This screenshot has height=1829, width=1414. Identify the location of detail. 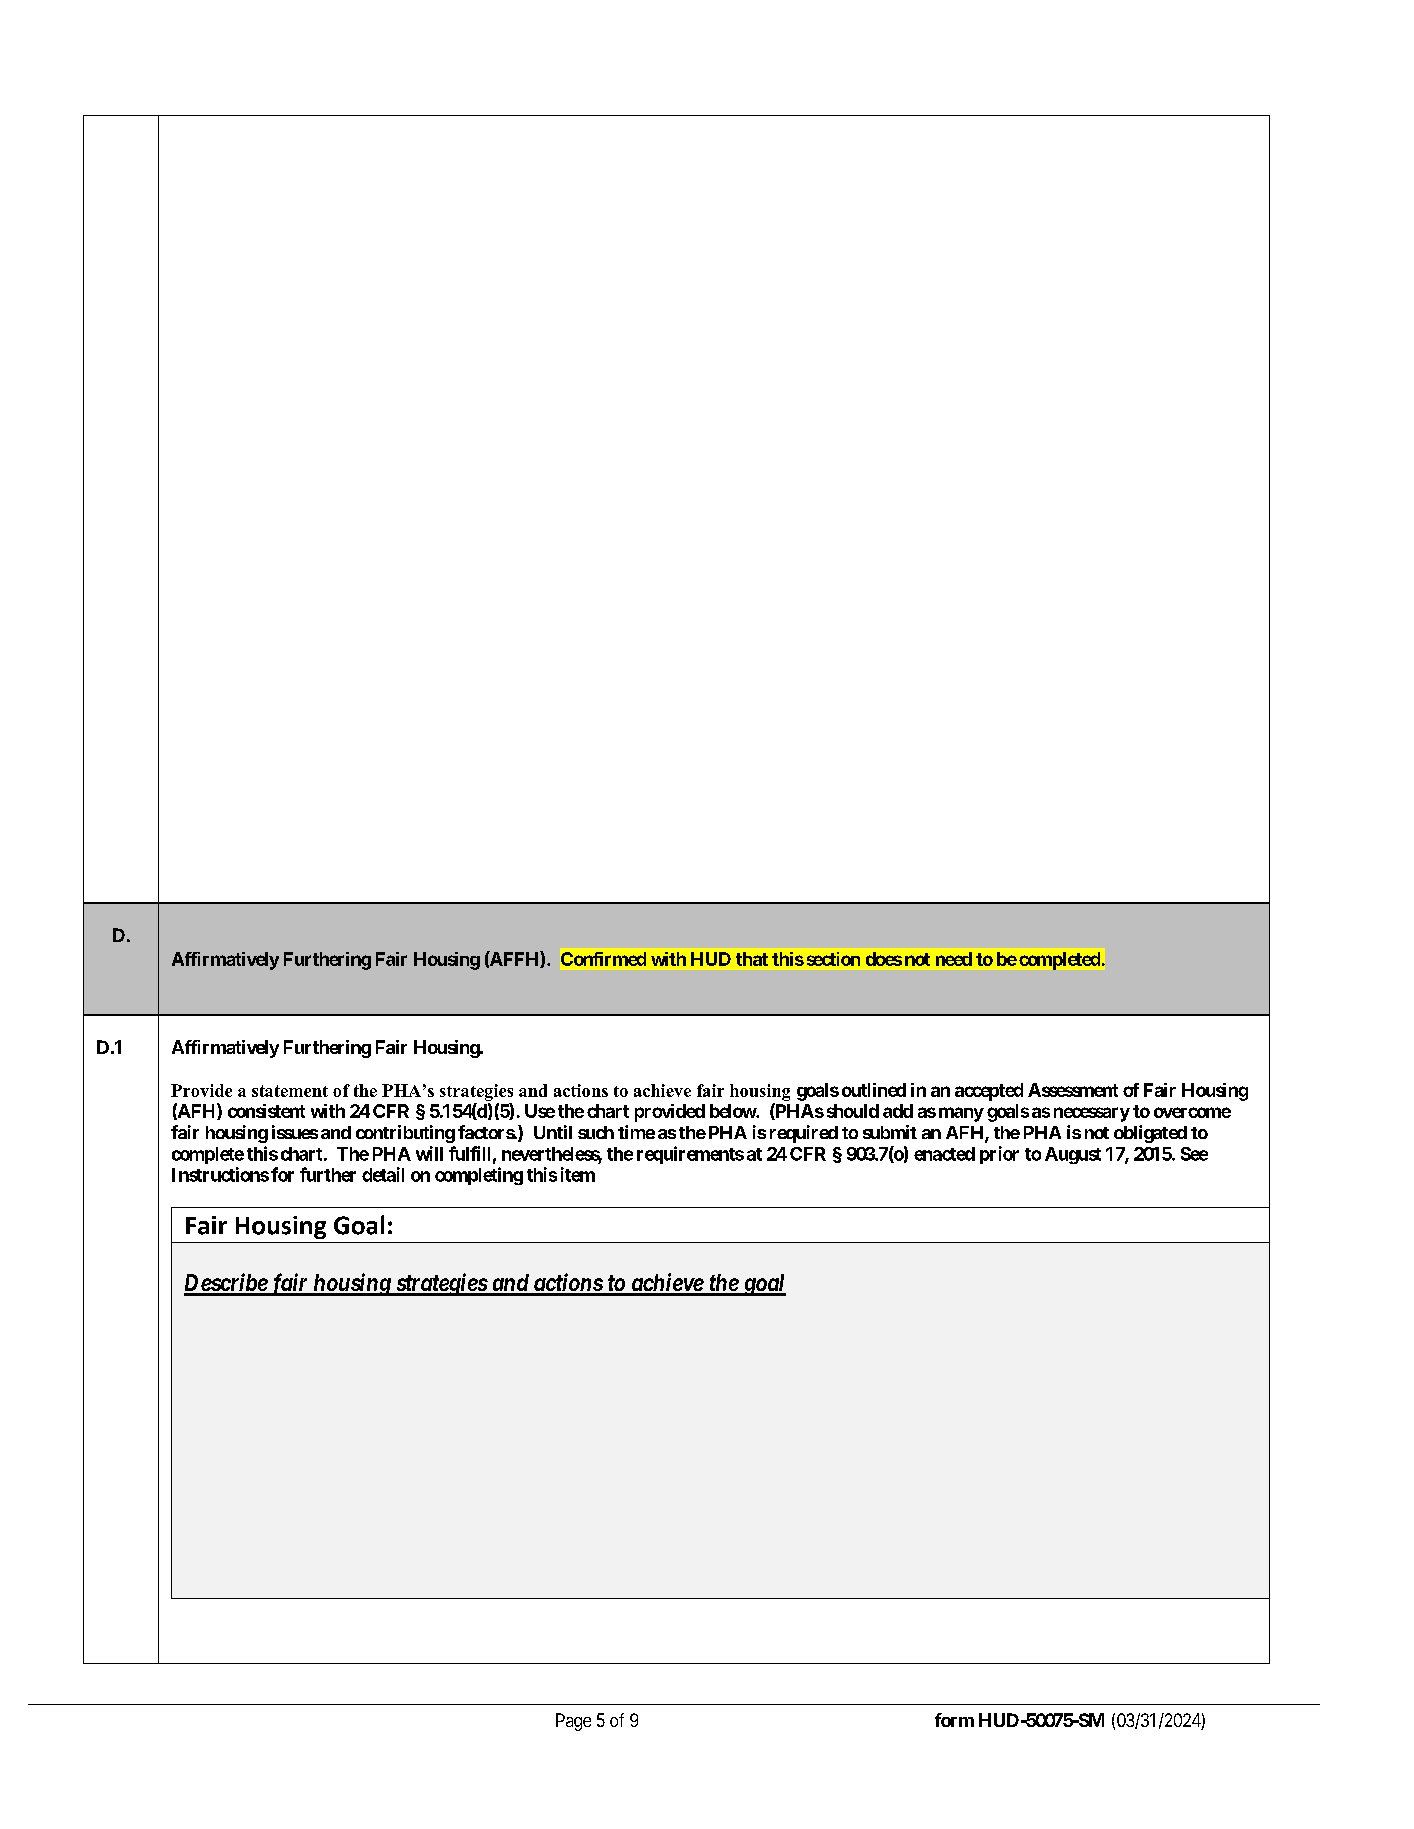
(383, 1174).
